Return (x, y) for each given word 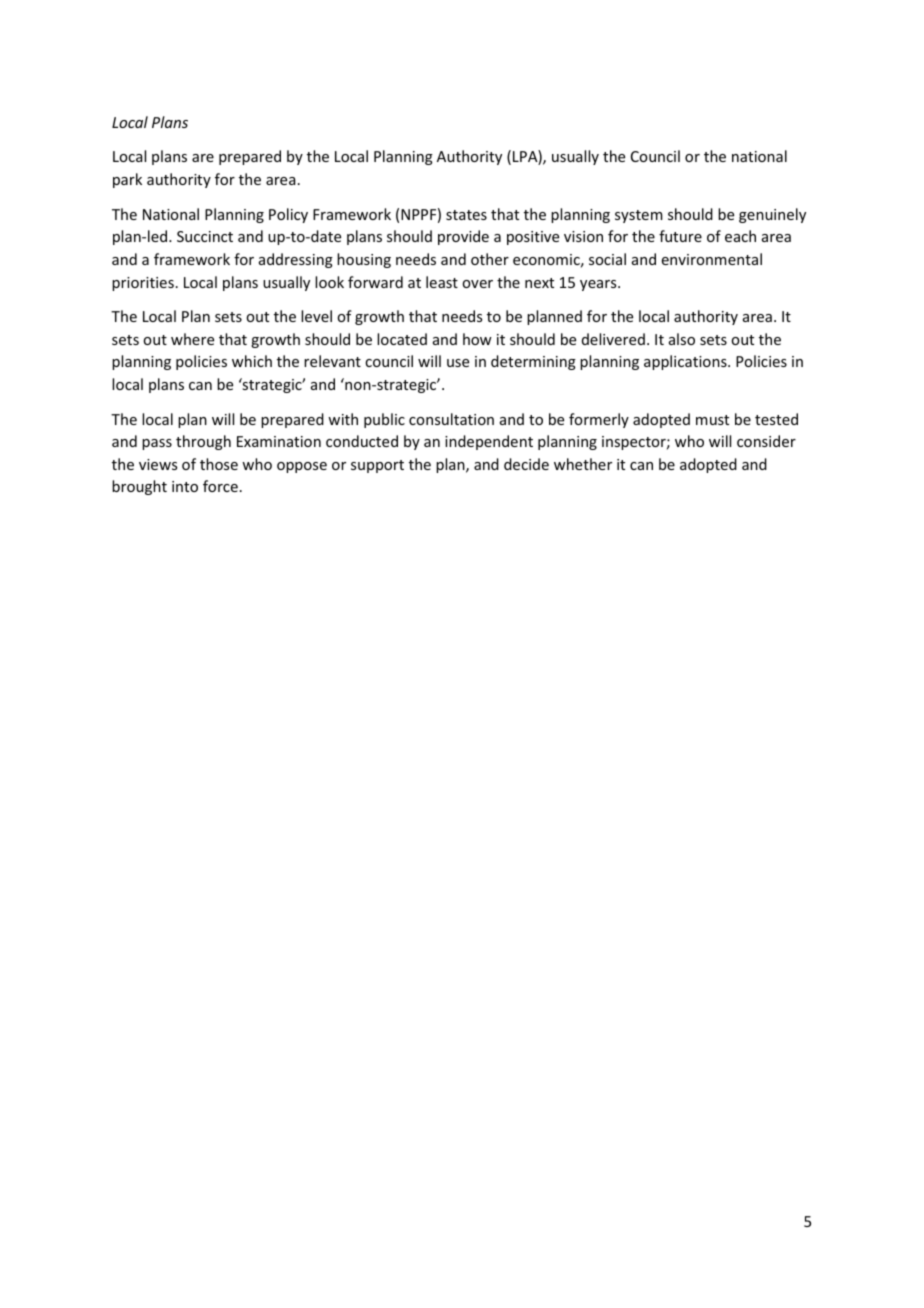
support (377, 466)
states (466, 215)
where (192, 339)
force (220, 486)
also (682, 339)
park (127, 180)
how (477, 339)
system (639, 216)
